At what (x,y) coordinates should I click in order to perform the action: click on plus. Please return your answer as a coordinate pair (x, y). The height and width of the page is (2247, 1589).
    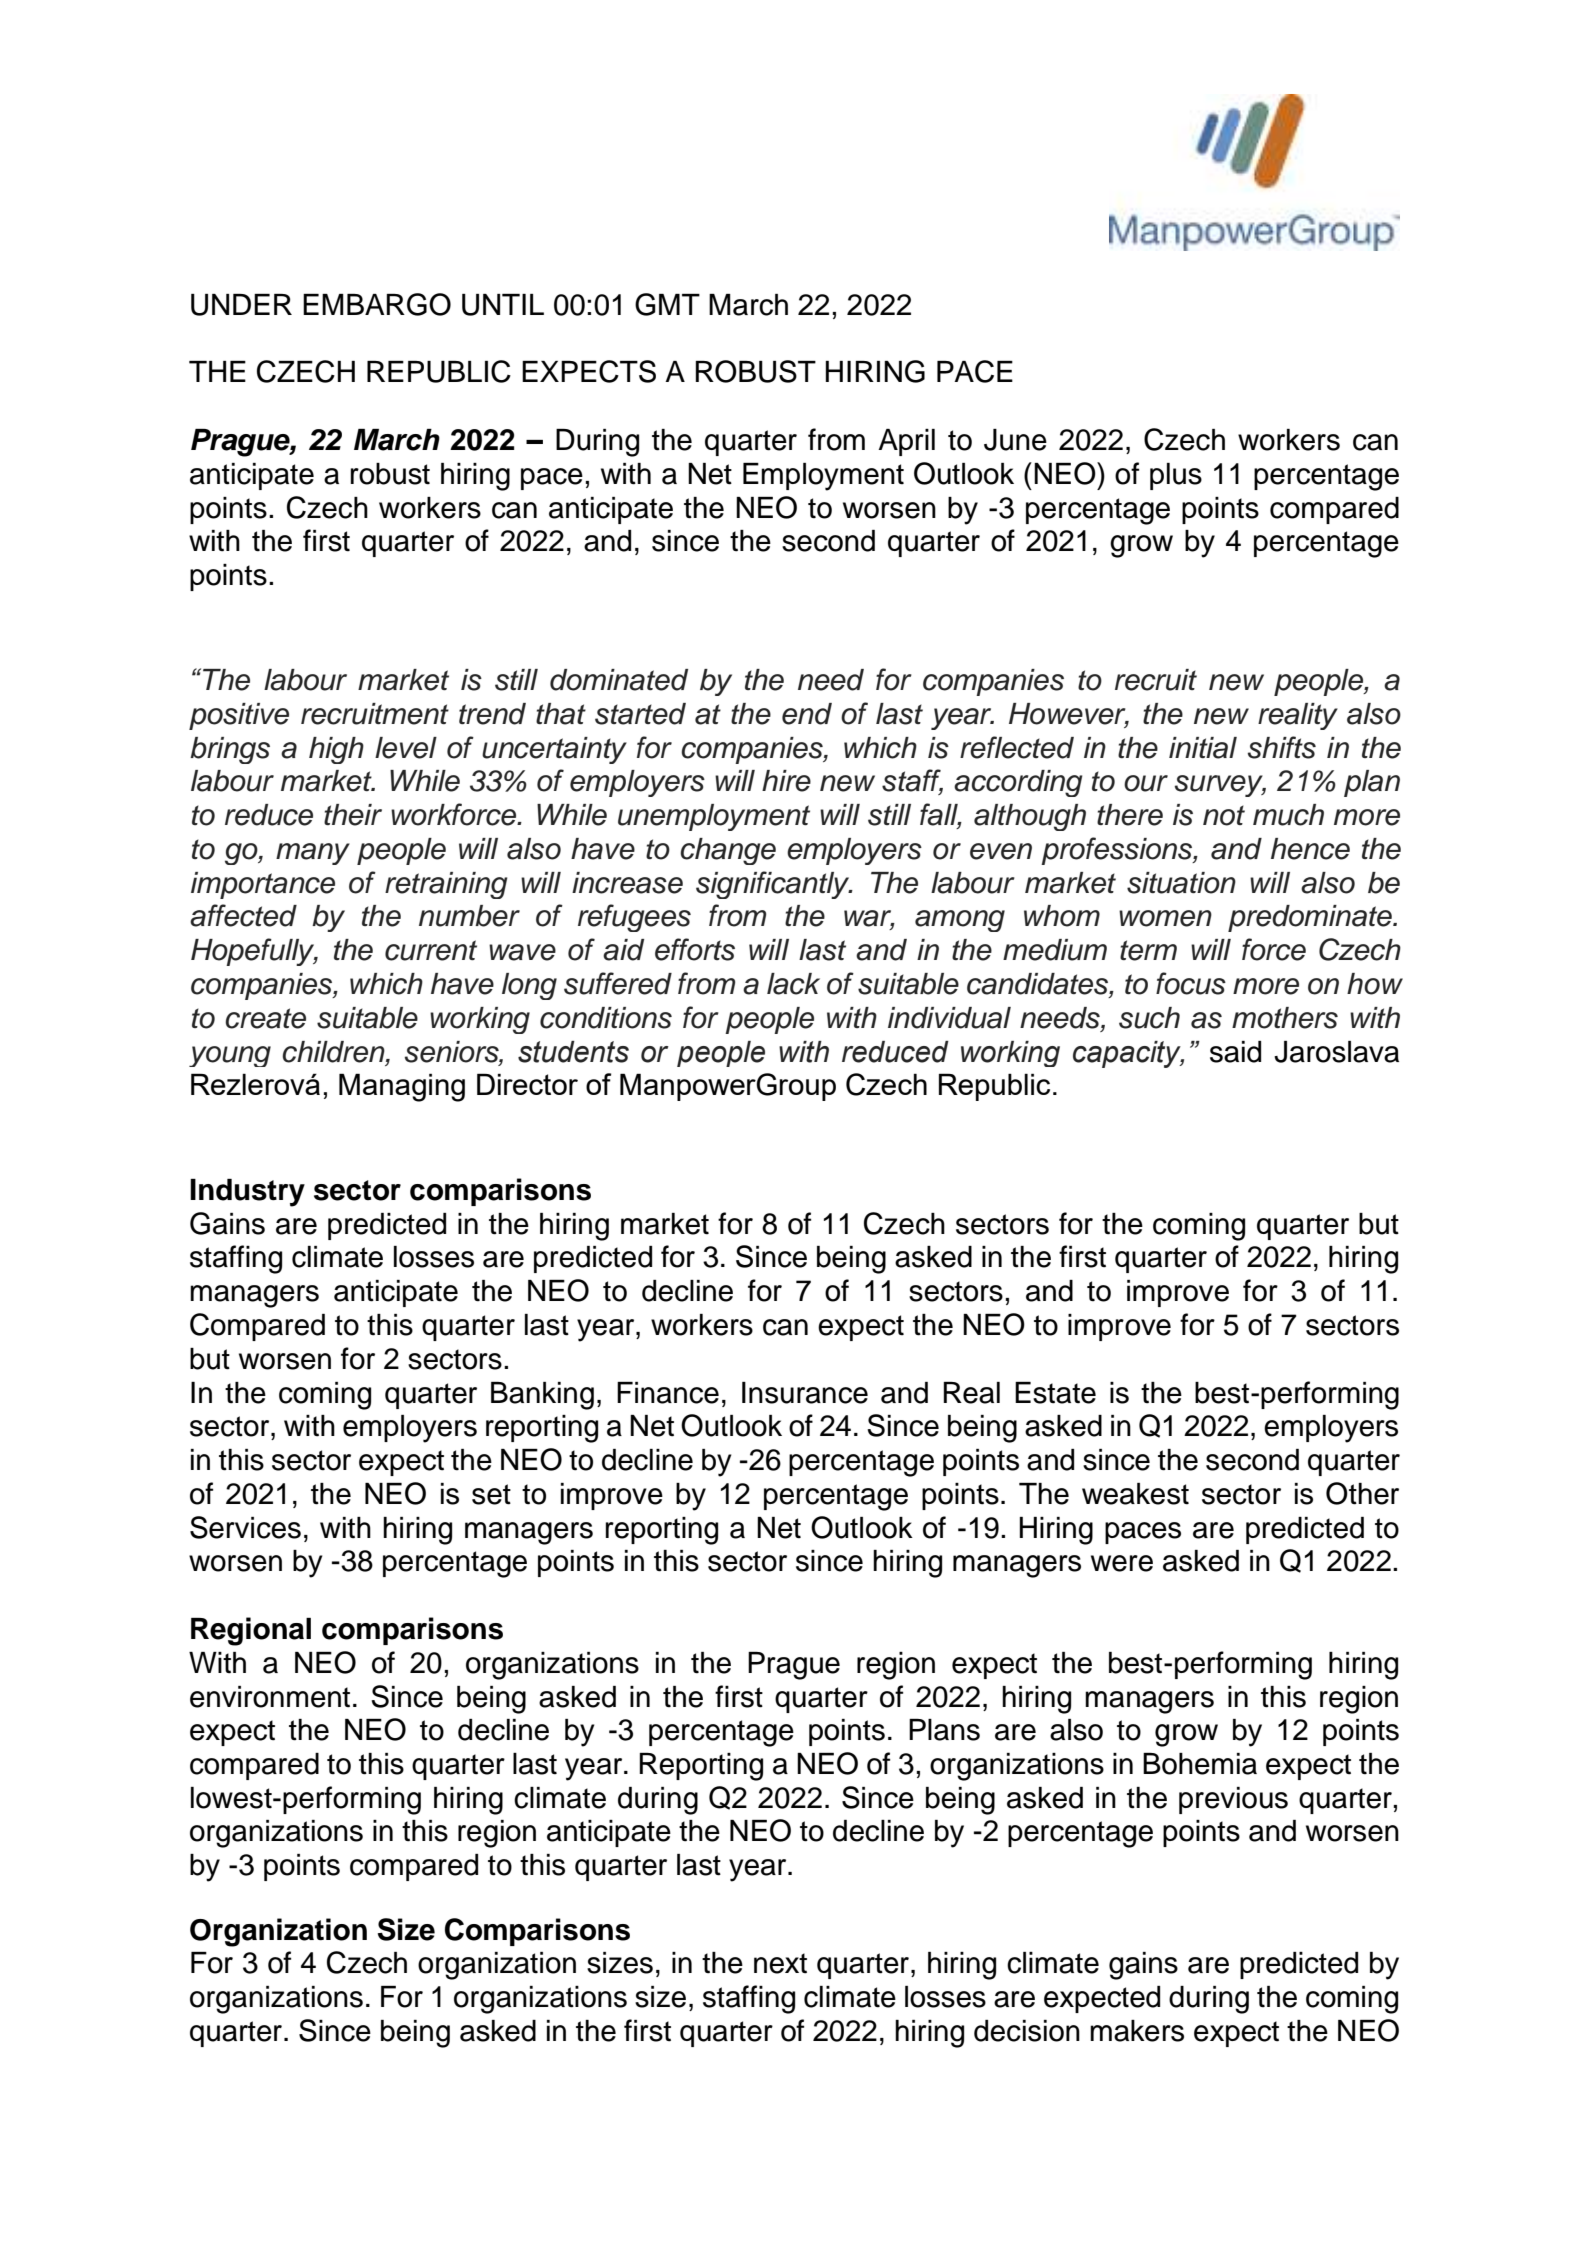
    Looking at the image, I should click on (1176, 476).
